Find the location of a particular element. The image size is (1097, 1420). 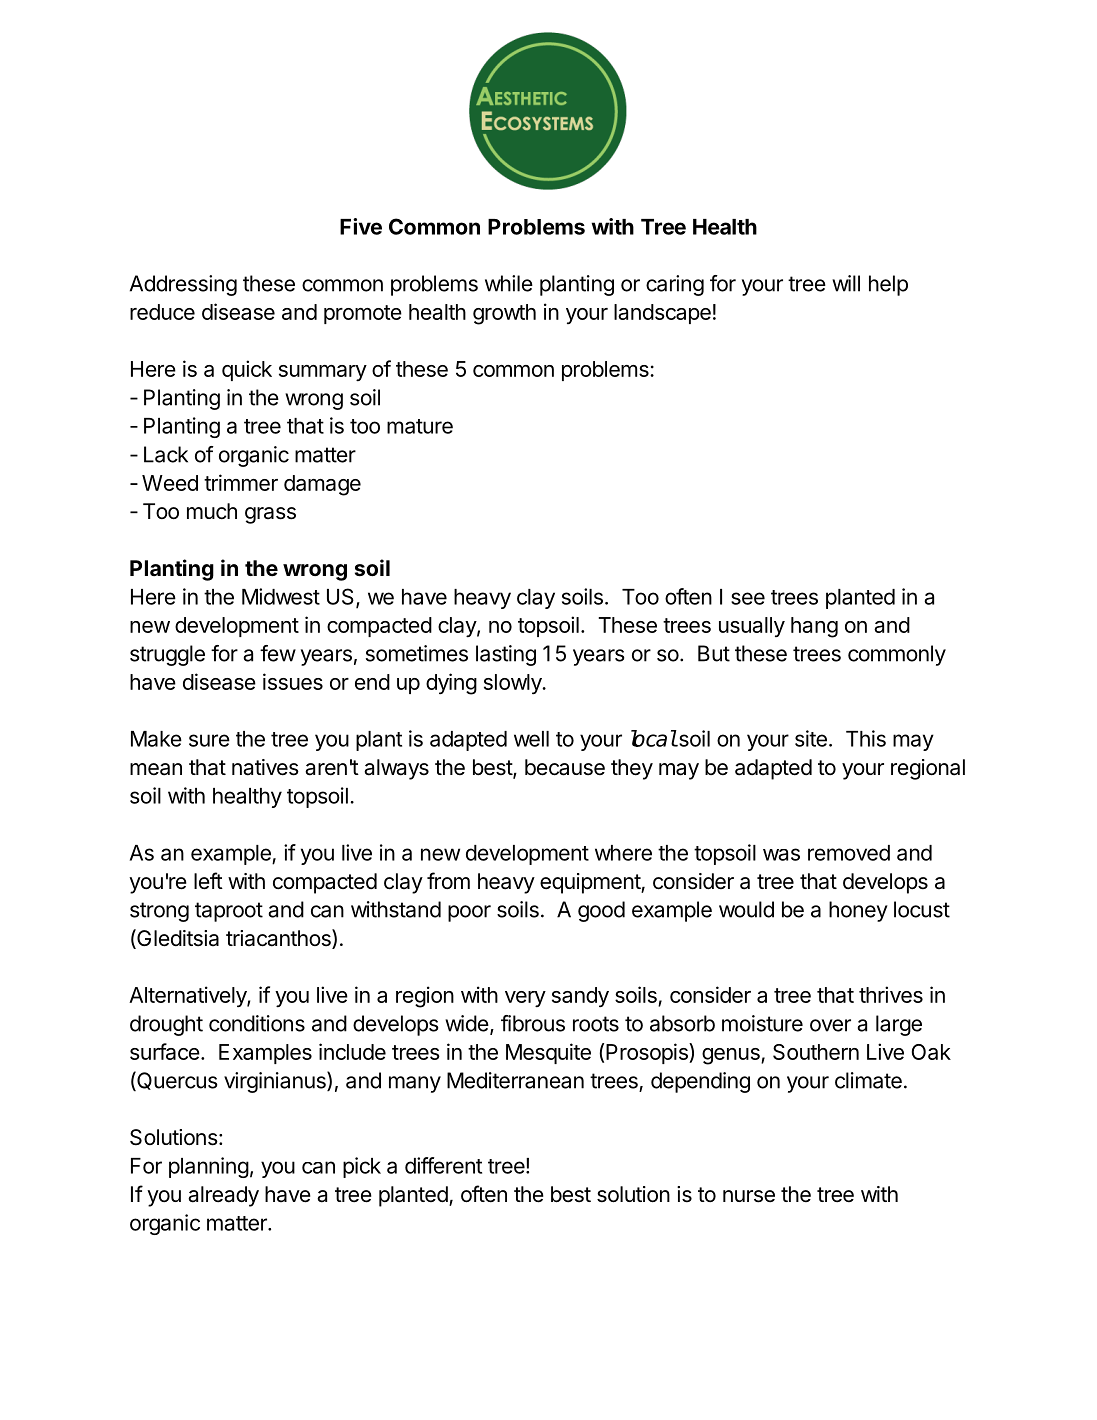

while is located at coordinates (509, 283).
